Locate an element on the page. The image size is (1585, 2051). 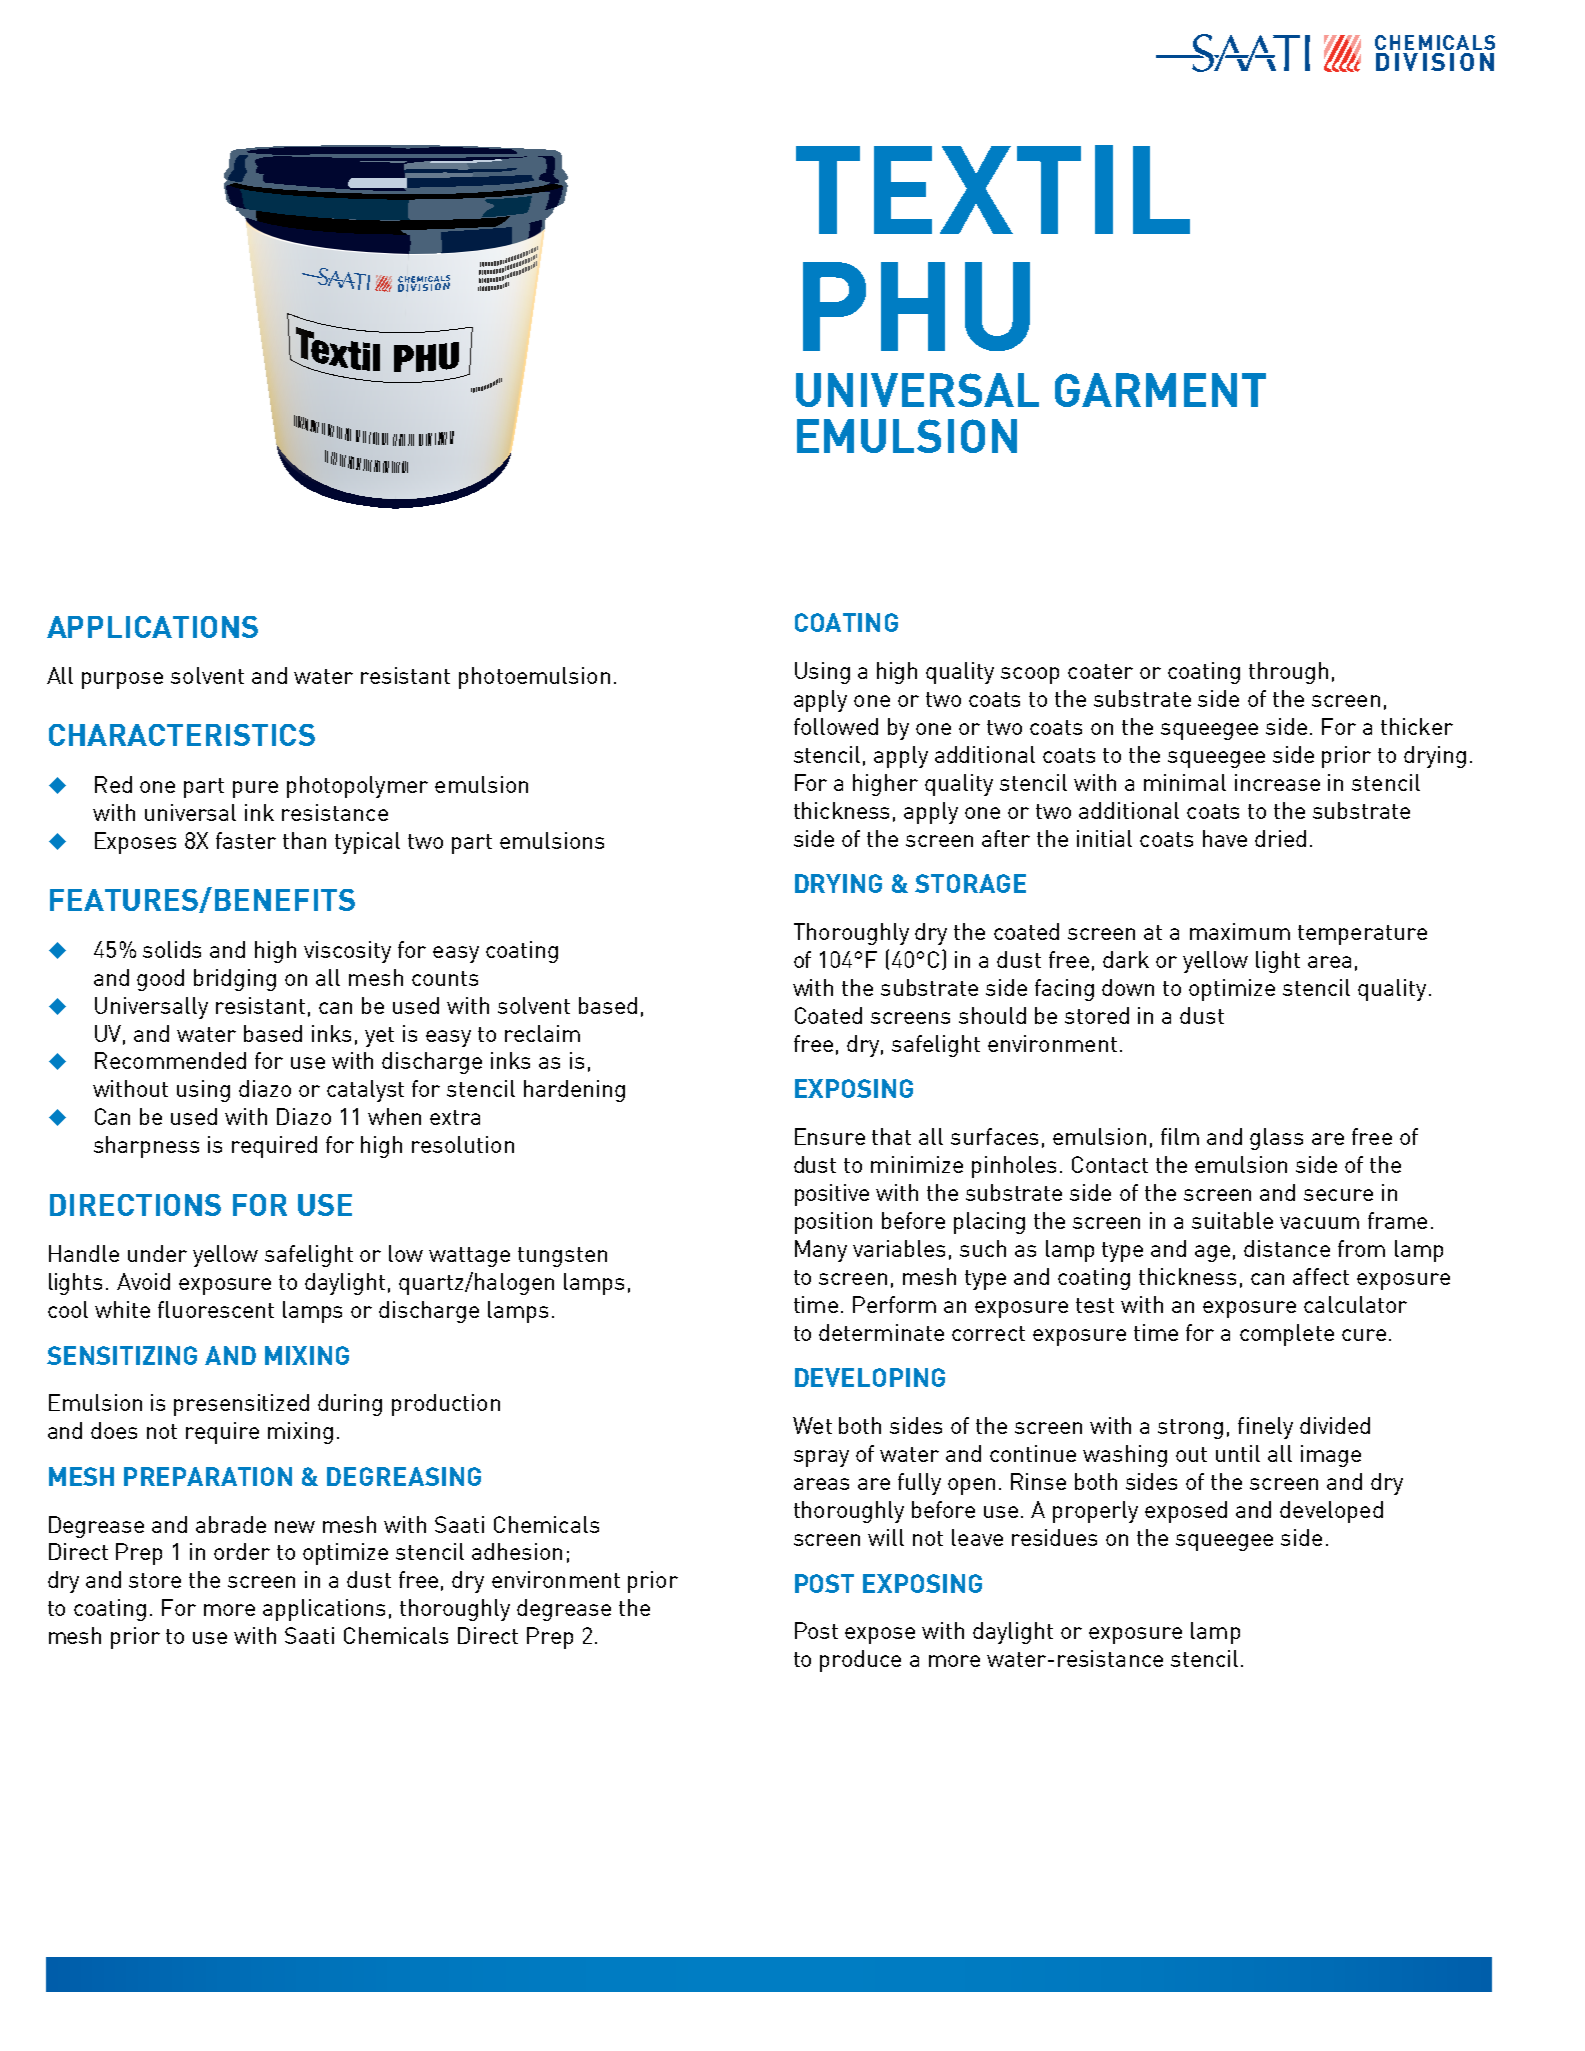
phu is located at coordinates (916, 306).
